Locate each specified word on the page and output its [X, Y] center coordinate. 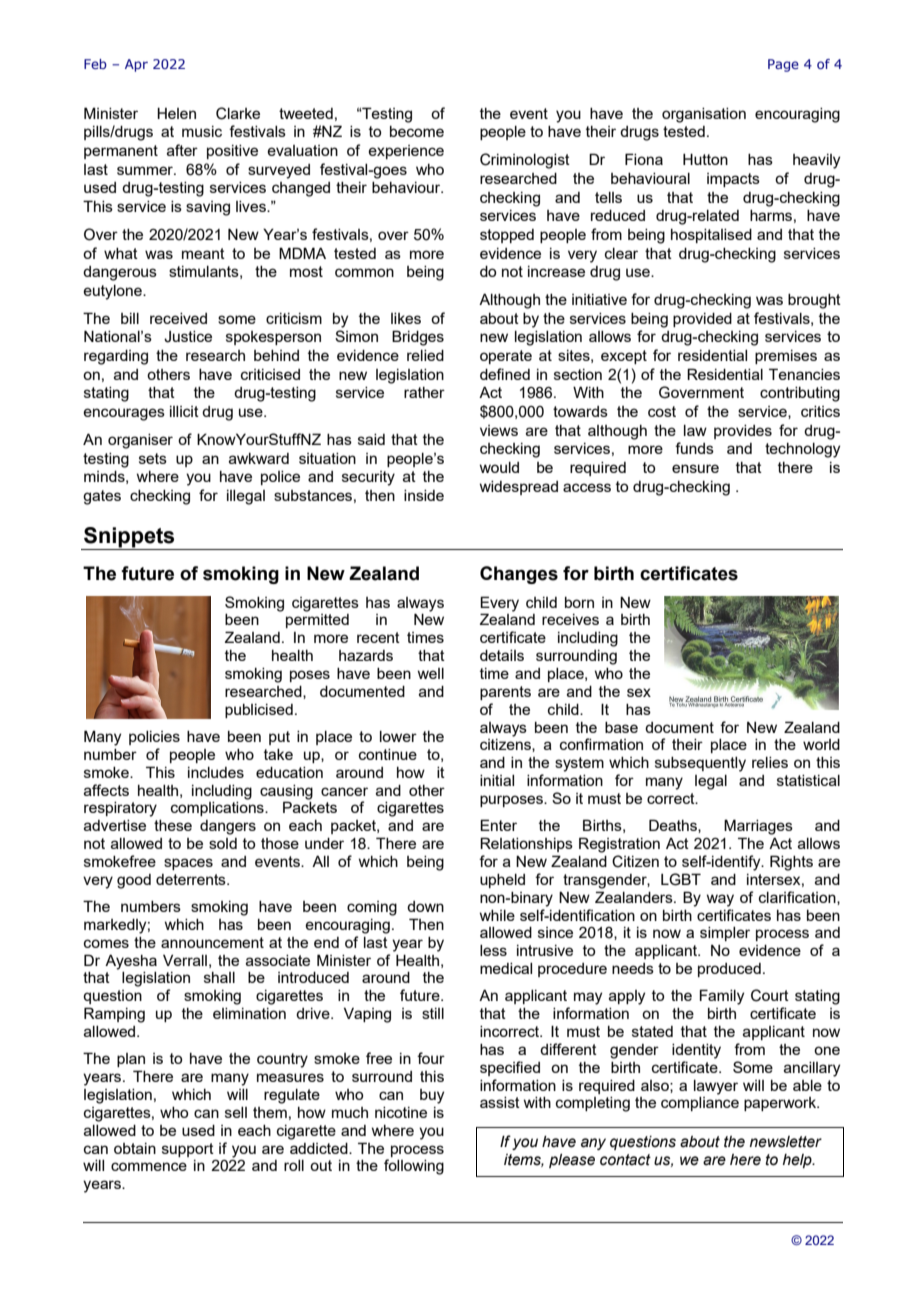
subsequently [700, 764]
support [188, 1150]
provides [743, 432]
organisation [704, 115]
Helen [176, 113]
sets [153, 458]
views [499, 430]
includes [216, 772]
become [417, 131]
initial [497, 780]
